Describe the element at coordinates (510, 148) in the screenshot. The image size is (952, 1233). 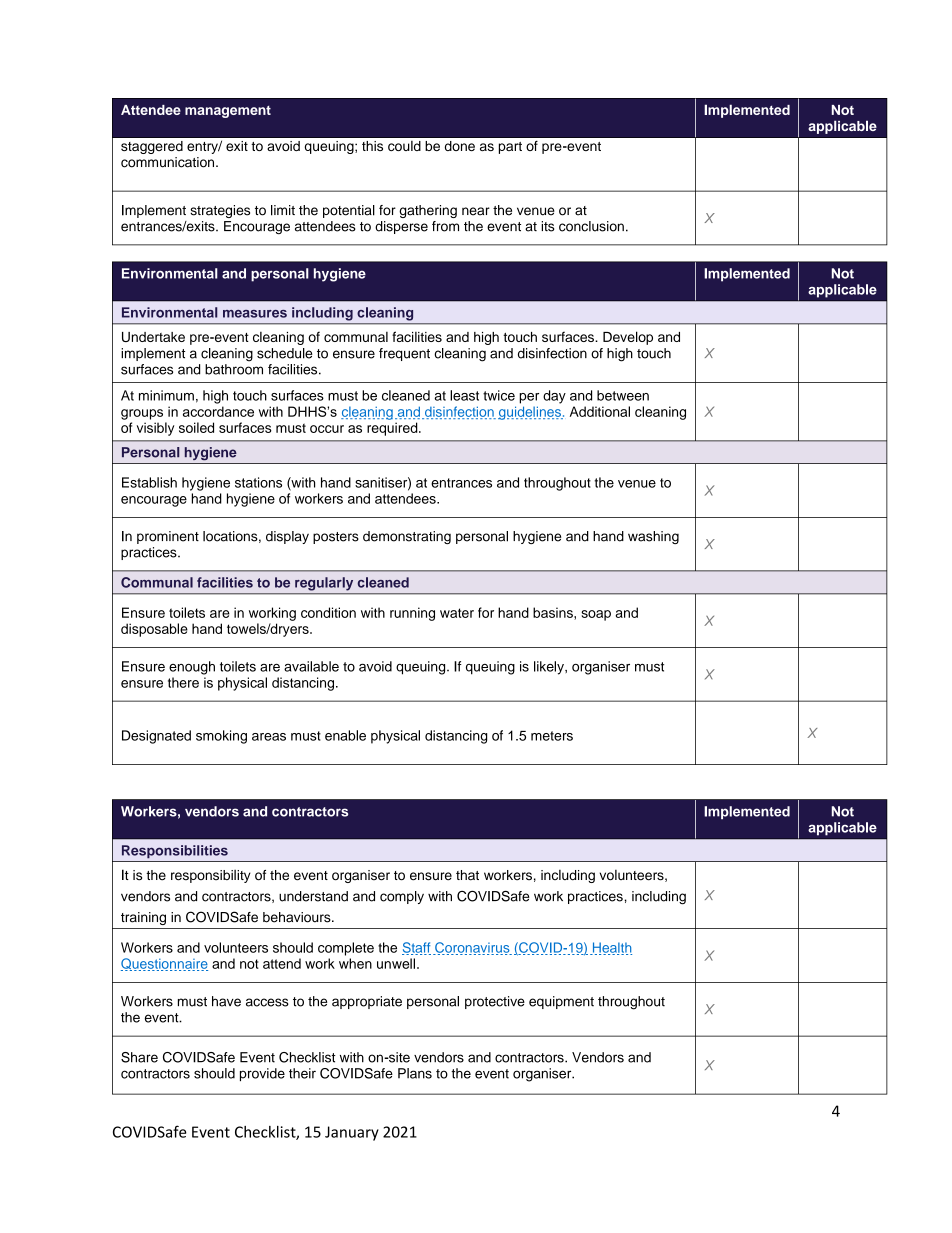
I see `part` at that location.
